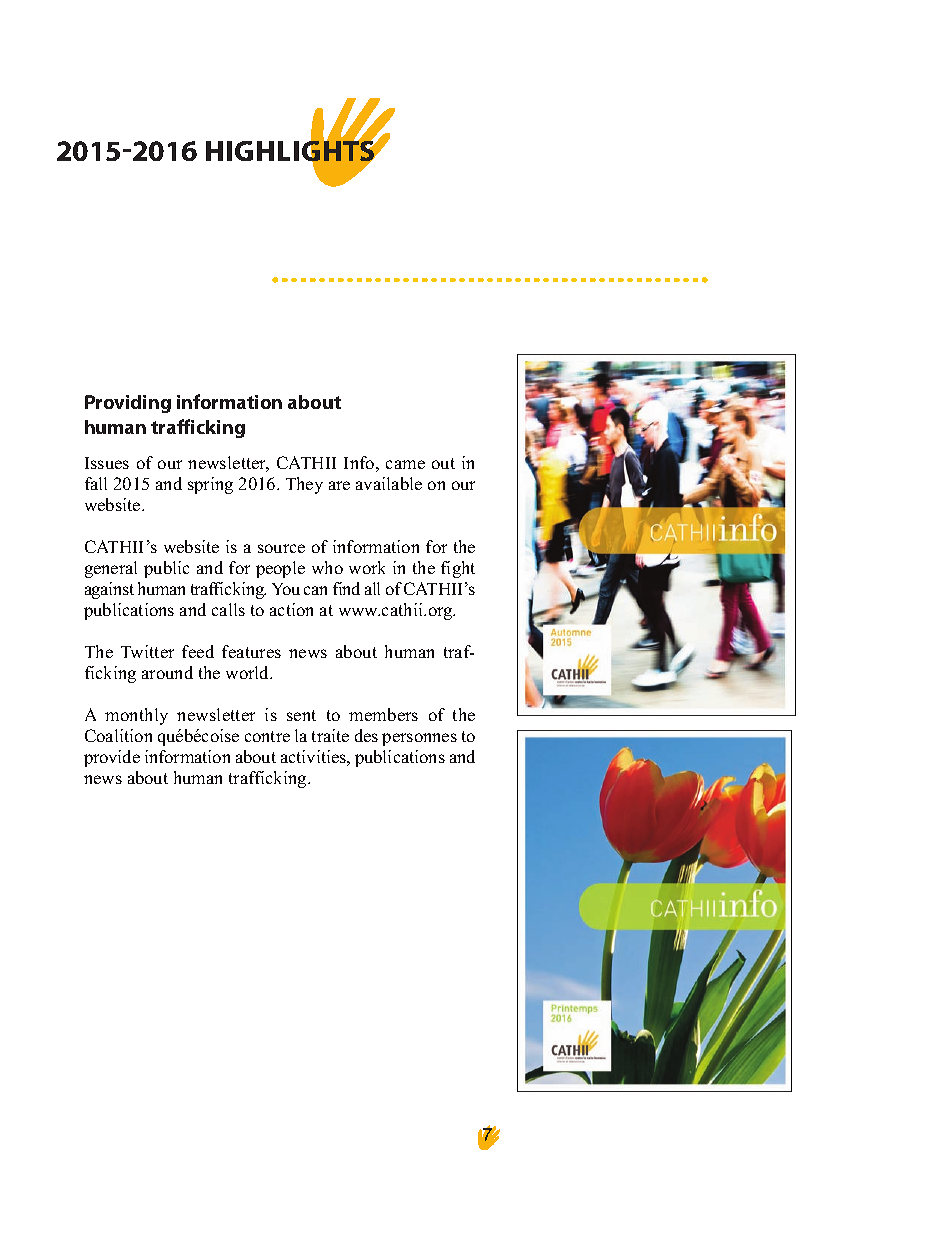 This document has width=952, height=1233. I want to click on fight, so click(458, 569).
